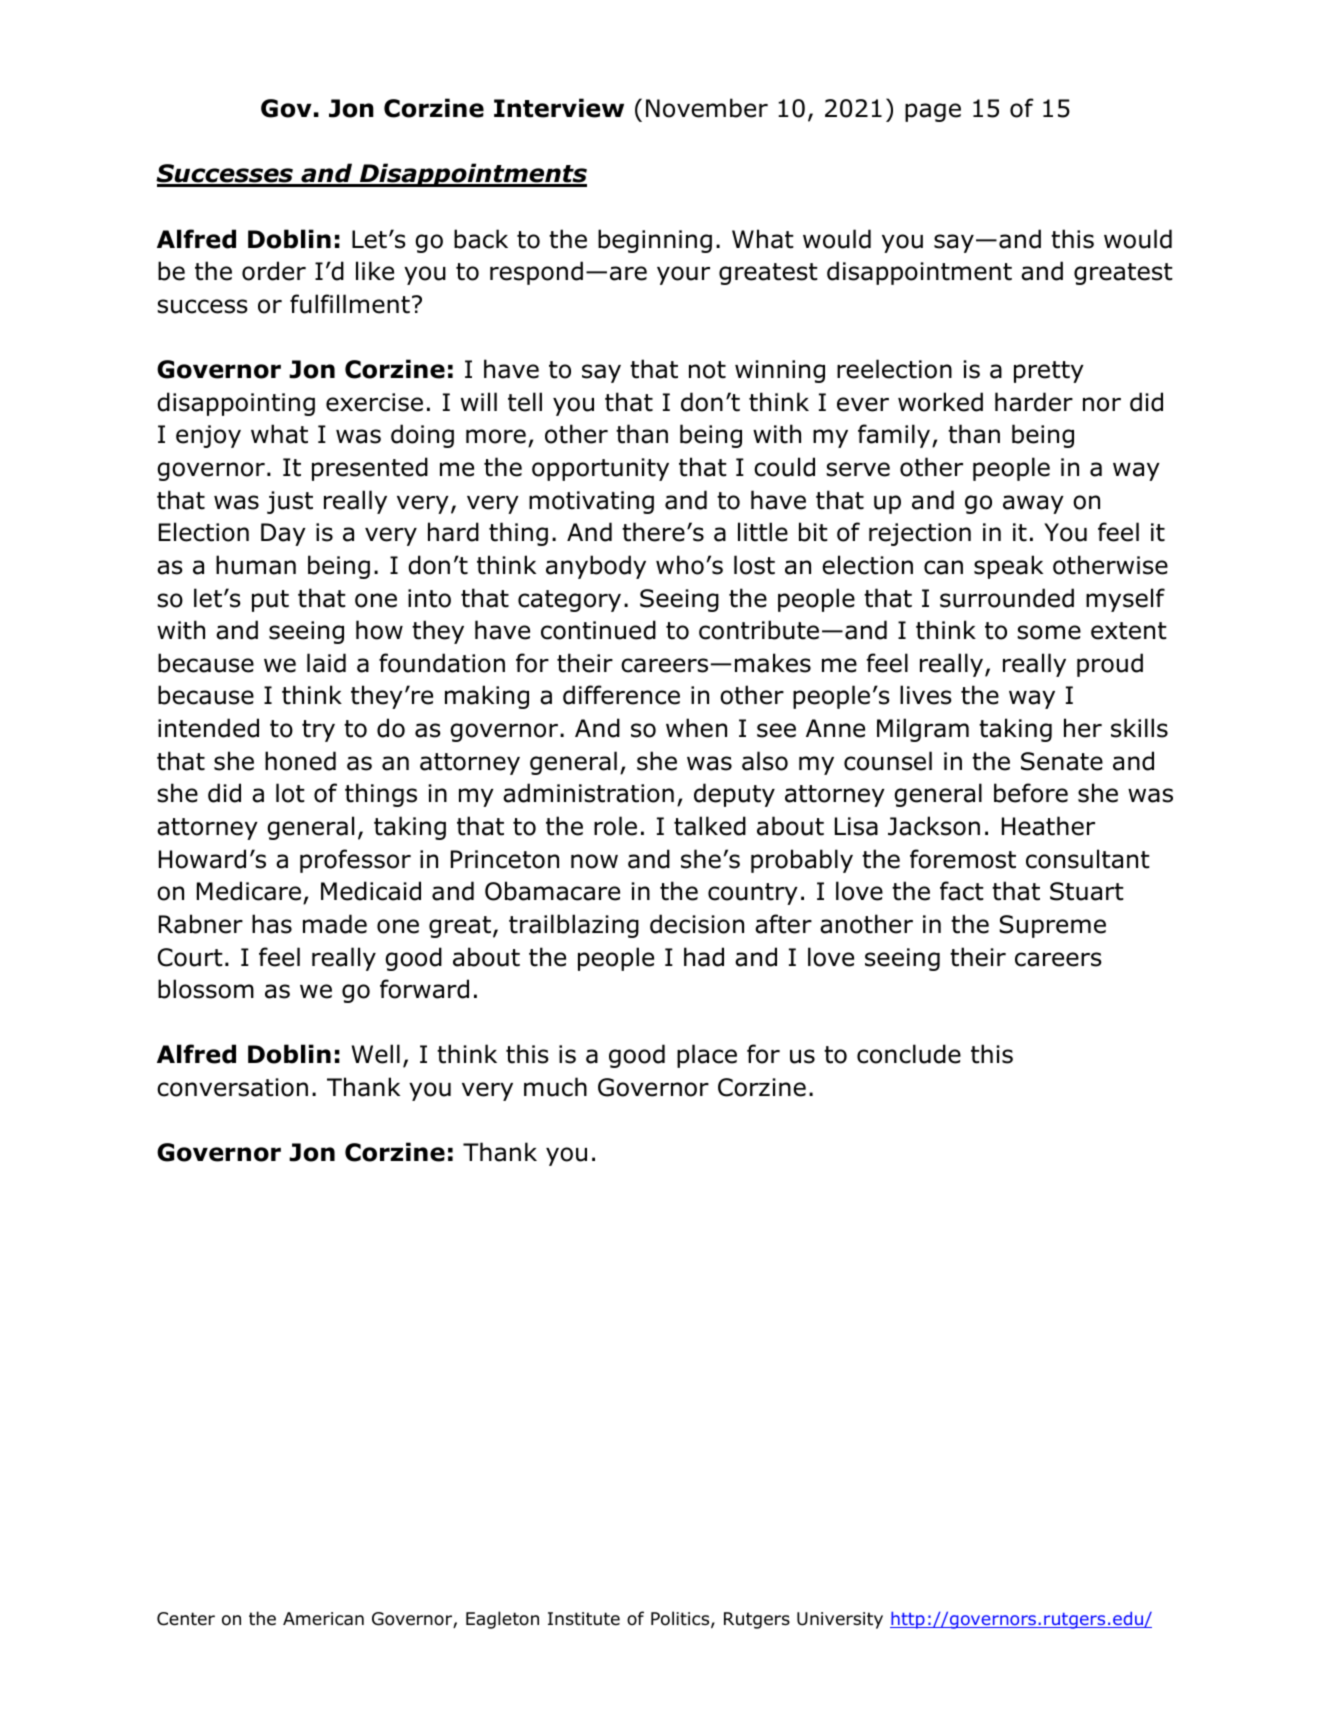  Describe the element at coordinates (1048, 826) in the screenshot. I see `Heather` at that location.
